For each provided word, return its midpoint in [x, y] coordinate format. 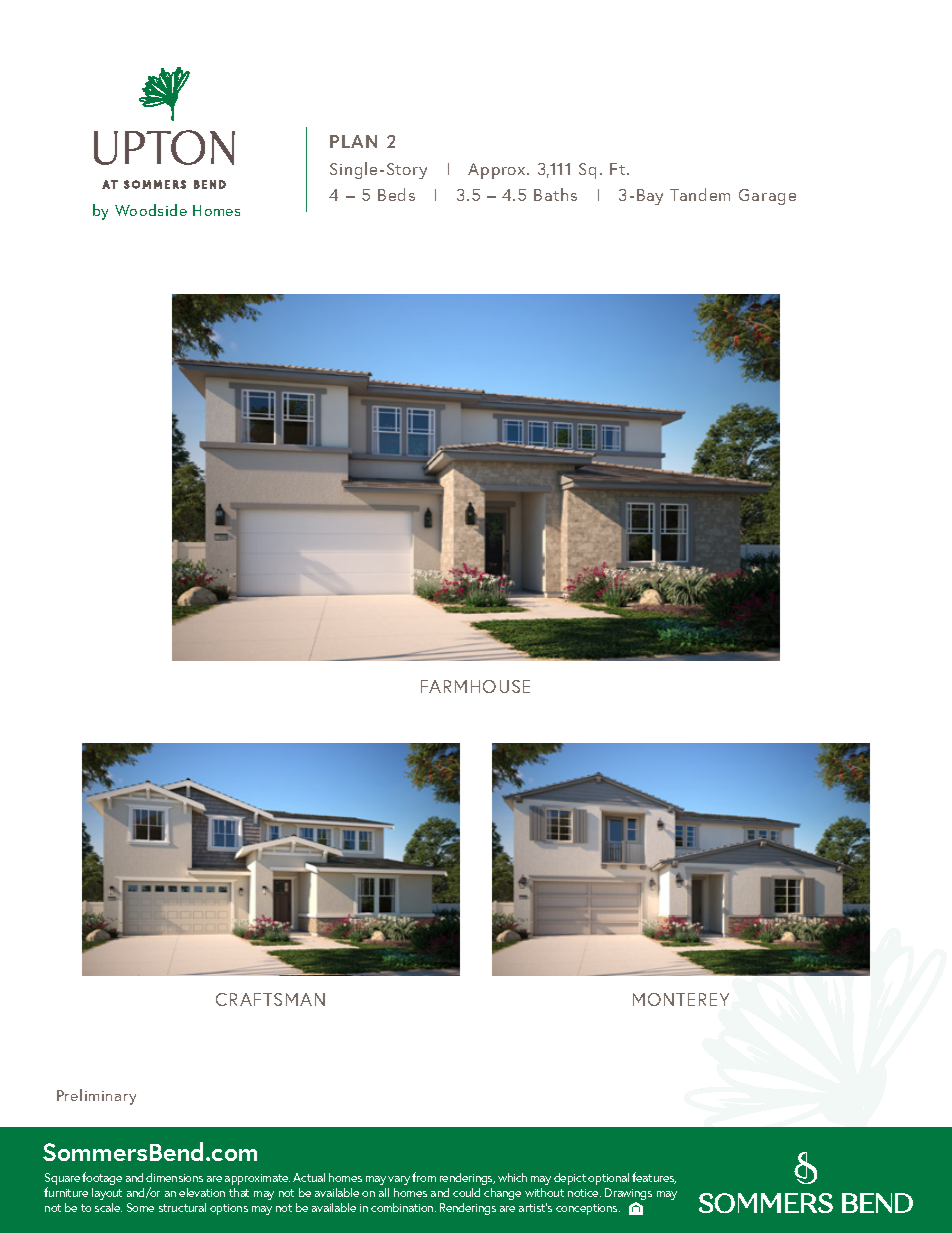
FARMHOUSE [475, 686]
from [424, 1177]
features [654, 1178]
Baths [555, 194]
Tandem [700, 194]
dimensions [174, 1177]
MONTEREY [681, 999]
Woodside [151, 210]
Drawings [628, 1195]
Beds [396, 194]
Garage [767, 197]
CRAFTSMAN [270, 999]
